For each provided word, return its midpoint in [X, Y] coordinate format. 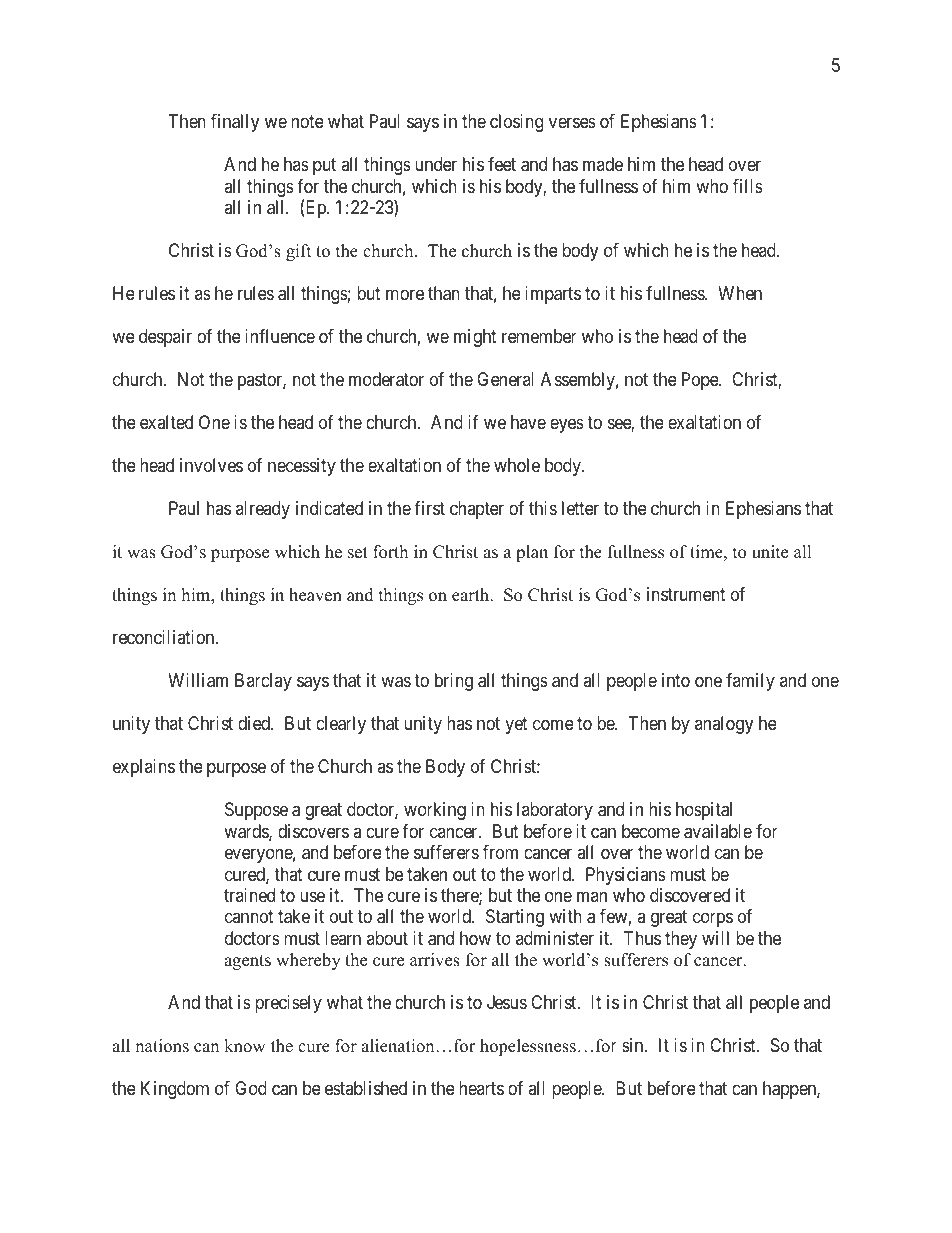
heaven [315, 595]
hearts [481, 1088]
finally [235, 123]
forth [390, 552]
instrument [686, 594]
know [245, 1046]
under [436, 164]
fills [748, 186]
